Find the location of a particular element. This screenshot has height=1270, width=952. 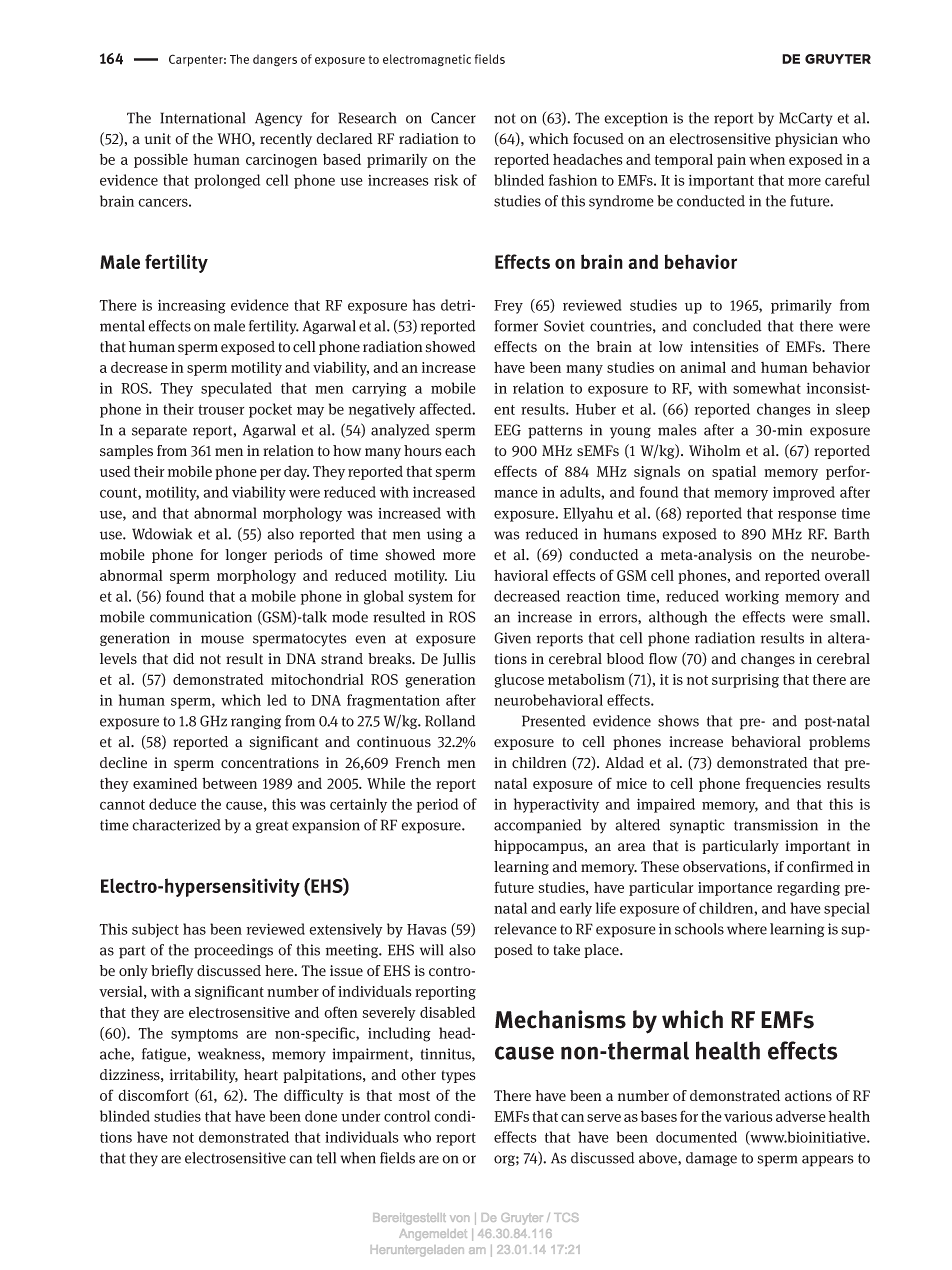

working is located at coordinates (752, 597).
